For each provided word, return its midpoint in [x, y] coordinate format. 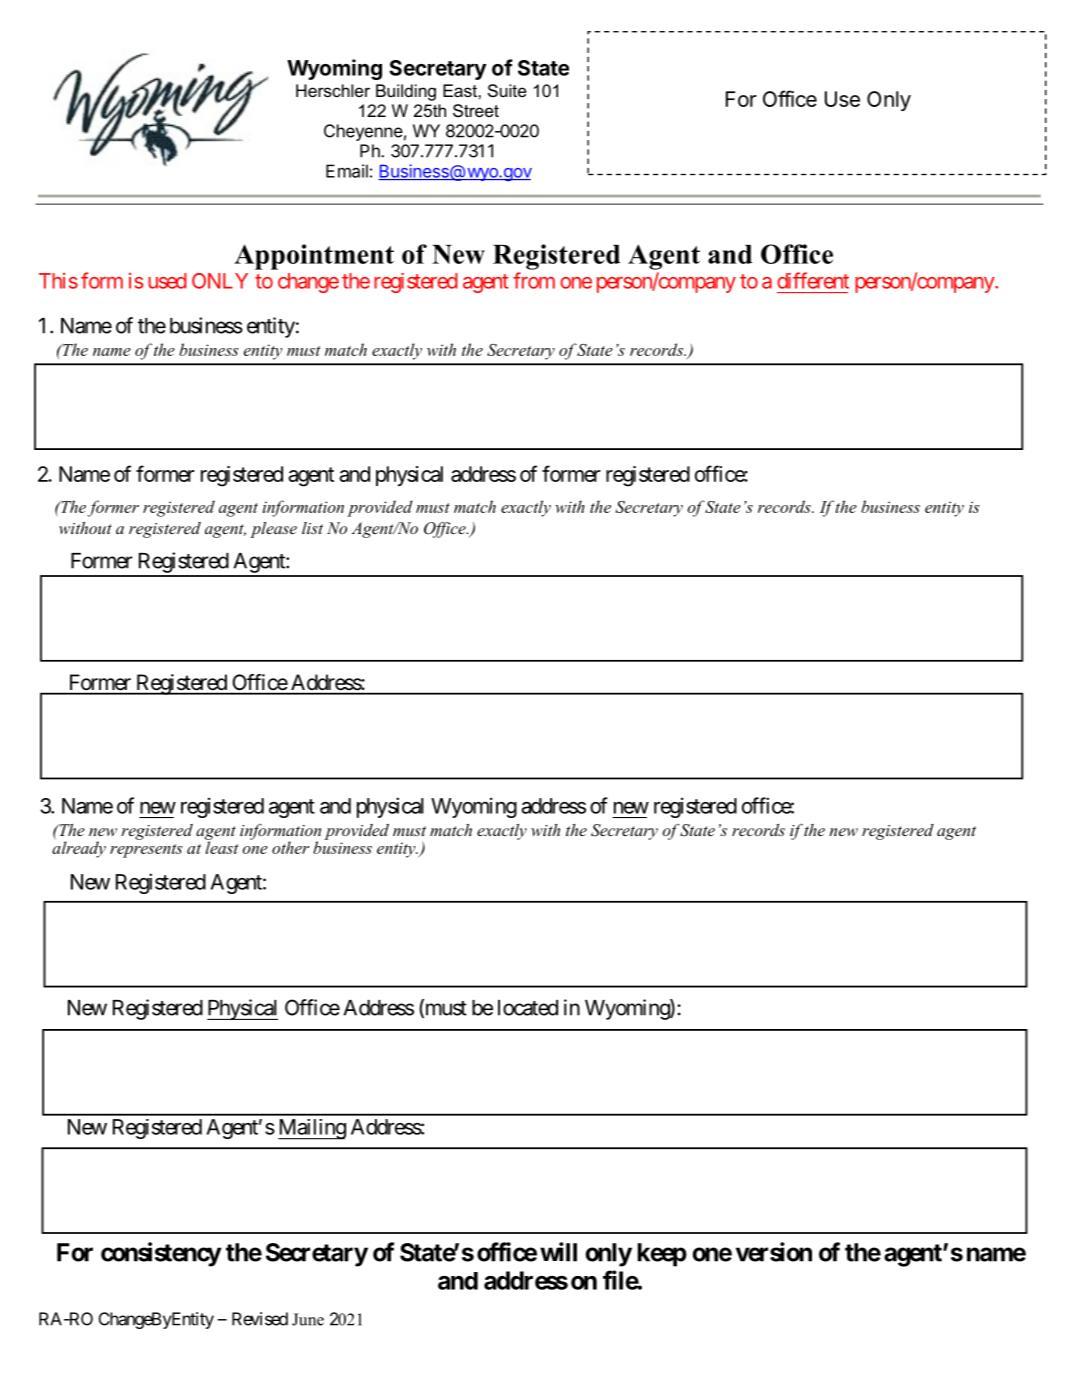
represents [146, 851]
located [528, 1008]
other [290, 847]
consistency [161, 1254]
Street [476, 111]
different [813, 280]
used [167, 281]
